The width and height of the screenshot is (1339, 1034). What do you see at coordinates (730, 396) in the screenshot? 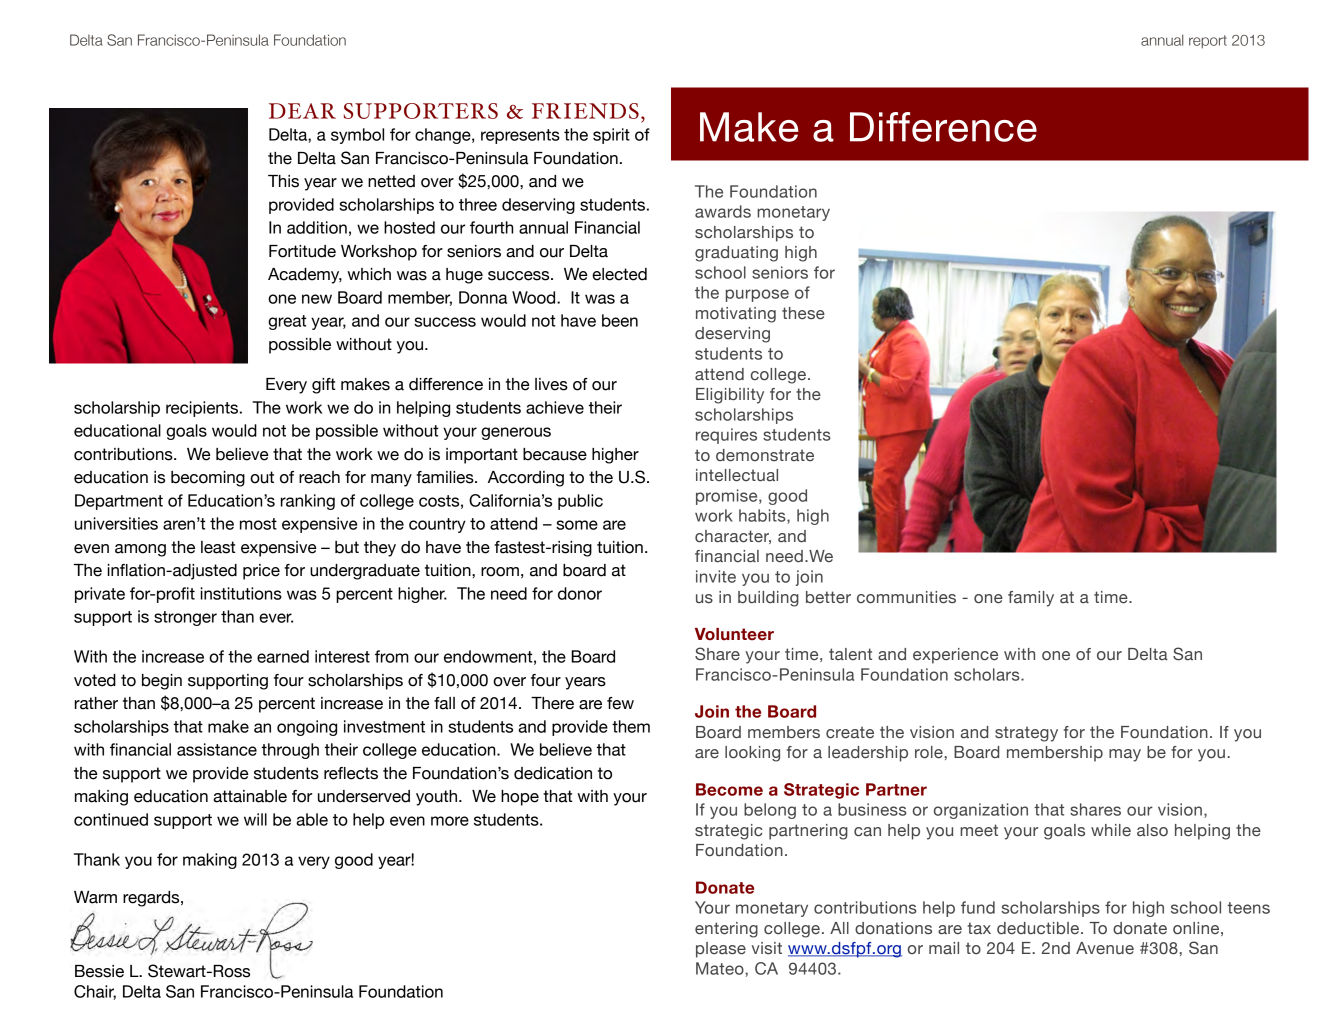
I see `Eligibility` at bounding box center [730, 396].
